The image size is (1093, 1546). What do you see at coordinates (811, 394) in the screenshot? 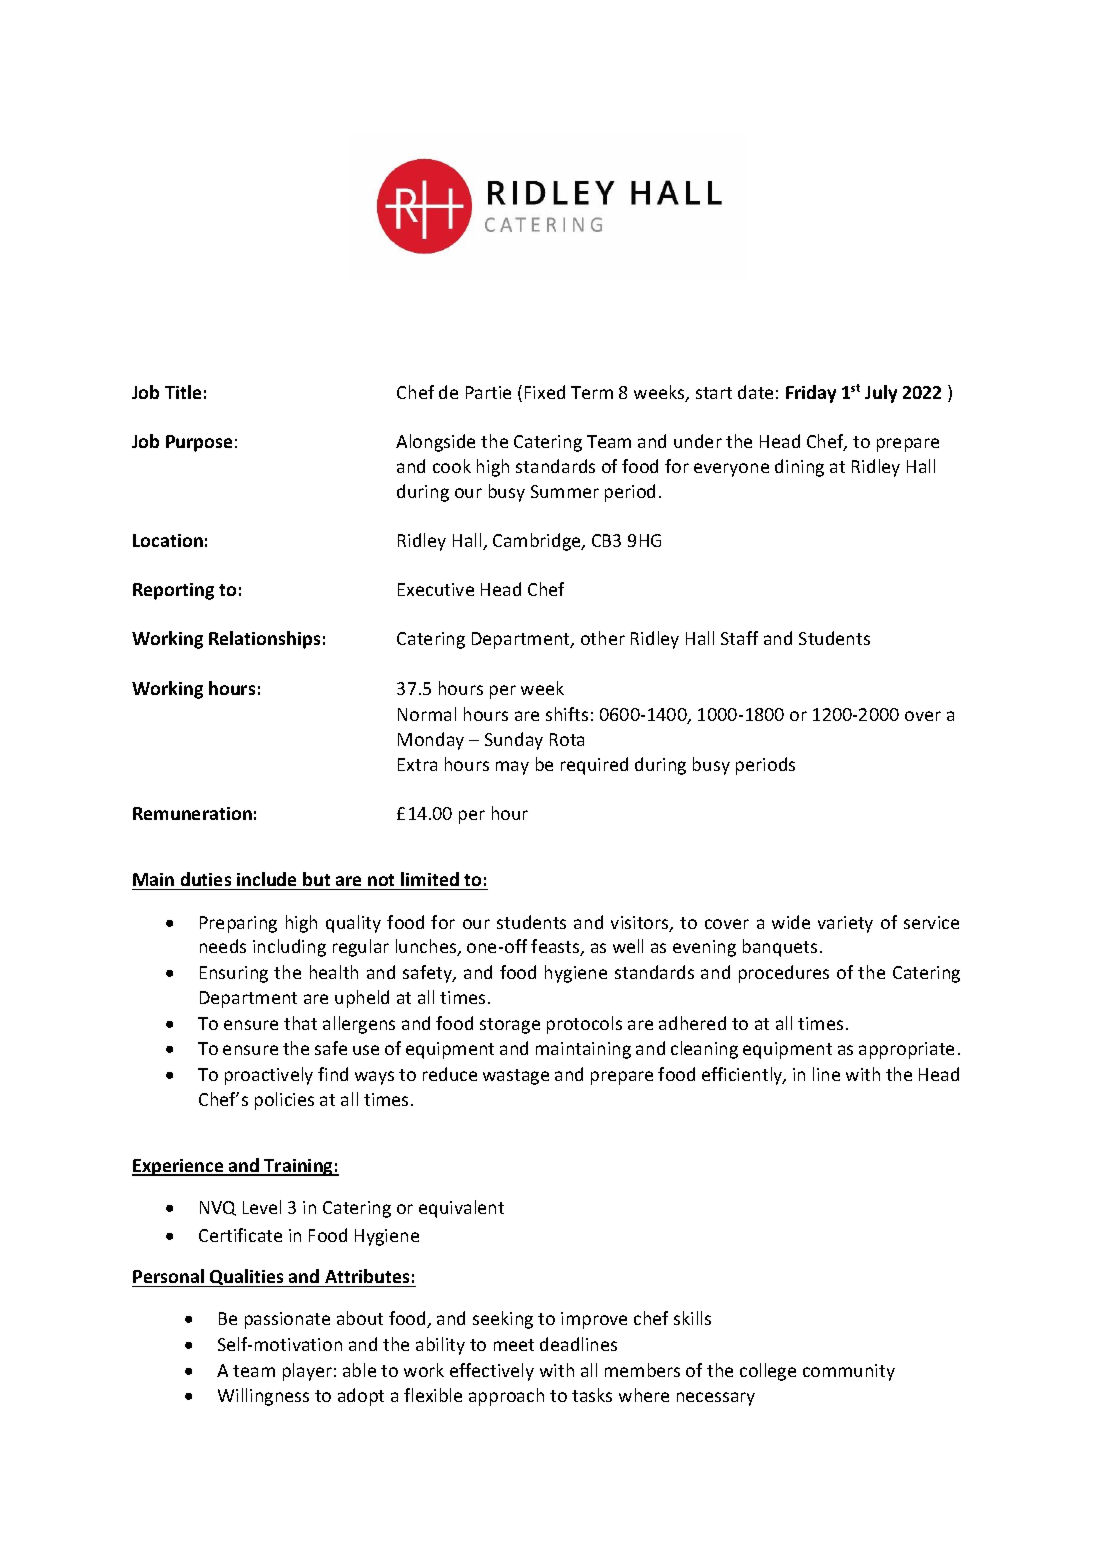
I see `Friday` at bounding box center [811, 394].
